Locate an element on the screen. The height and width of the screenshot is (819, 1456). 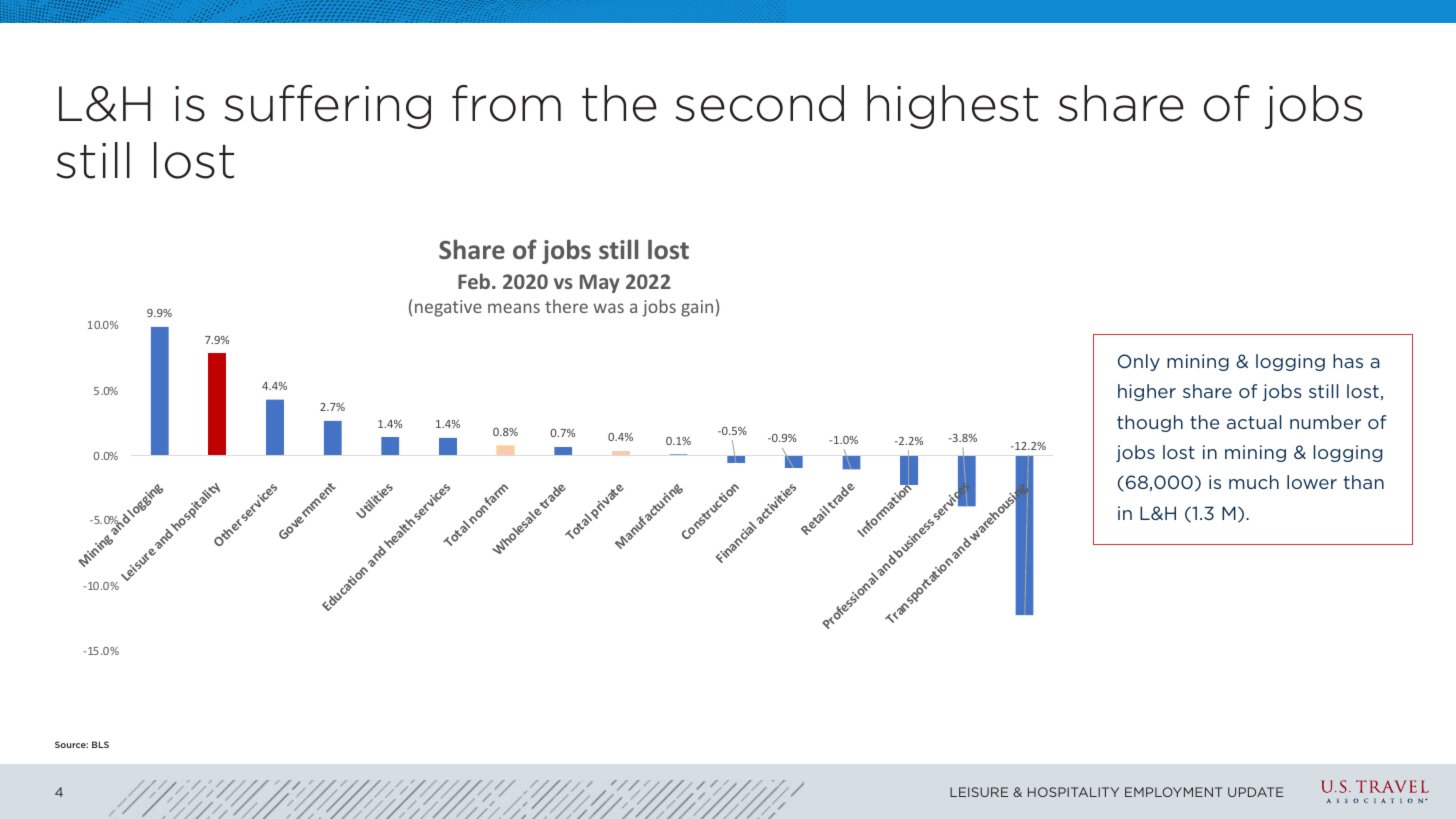
much is located at coordinates (1254, 482).
